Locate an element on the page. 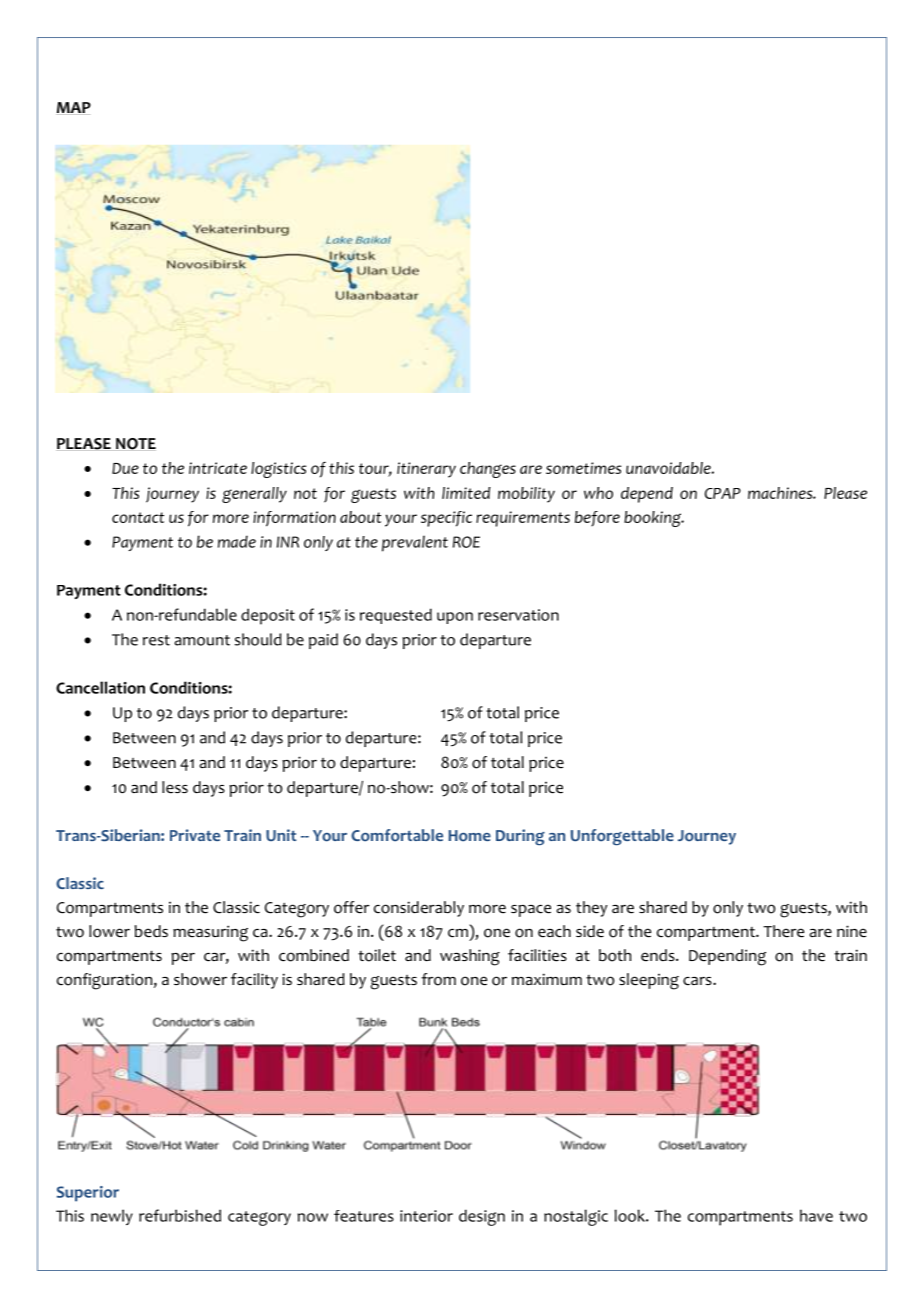  upon is located at coordinates (455, 618).
